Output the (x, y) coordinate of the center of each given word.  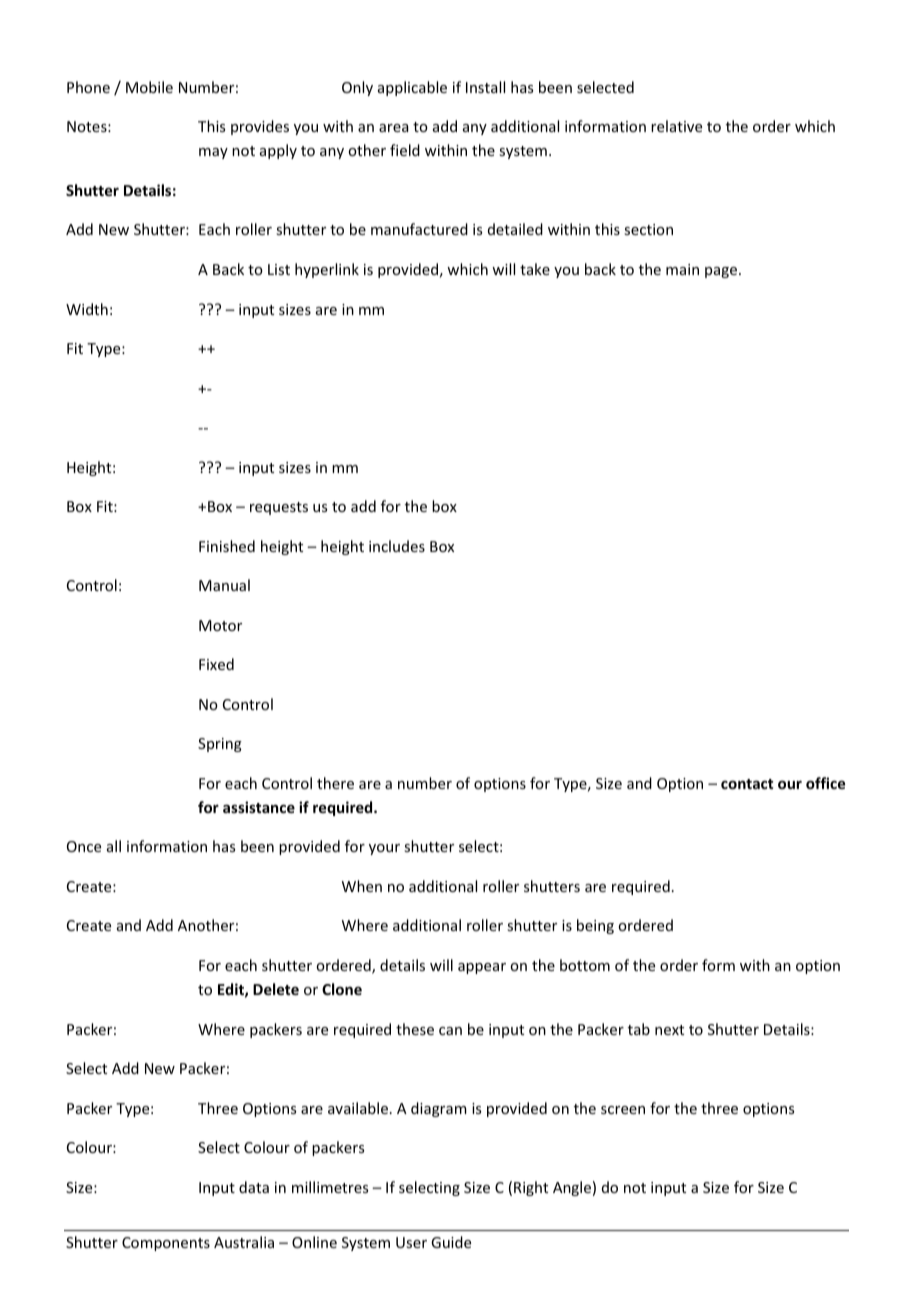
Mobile (149, 87)
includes (397, 546)
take (535, 269)
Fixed (216, 664)
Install (485, 87)
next (669, 1030)
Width (87, 309)
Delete (276, 989)
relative (676, 126)
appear (482, 968)
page (721, 272)
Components (166, 1244)
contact (747, 784)
